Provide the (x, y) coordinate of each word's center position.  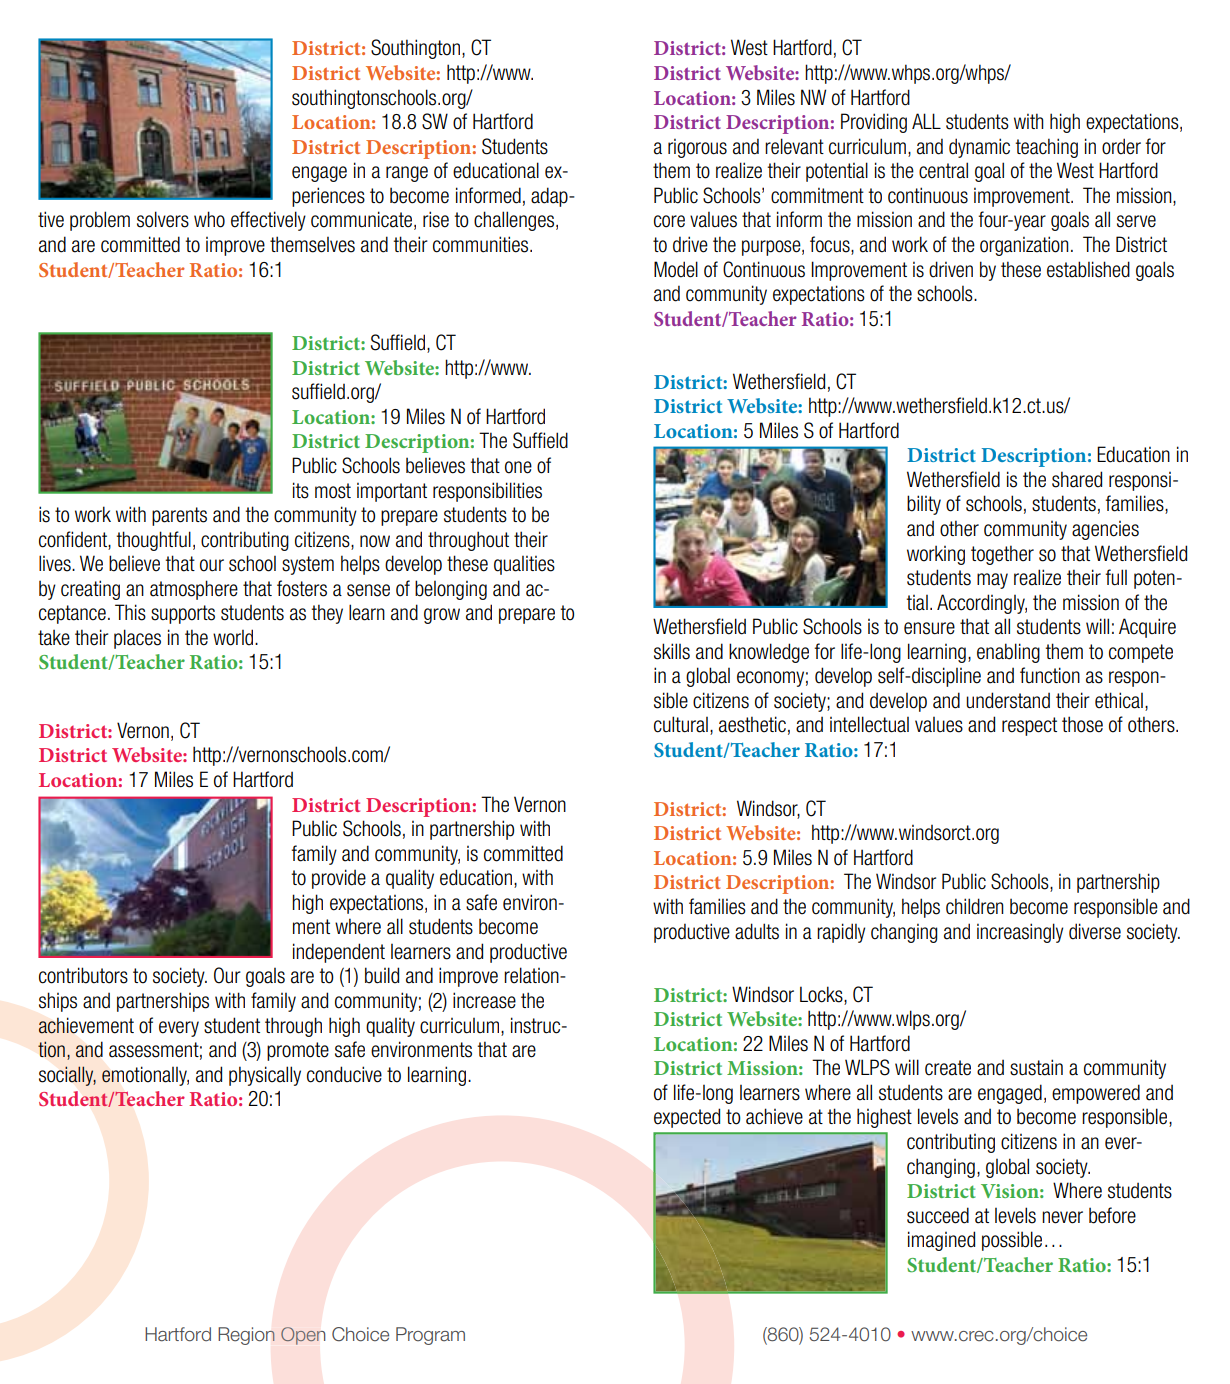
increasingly (1020, 933)
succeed (938, 1215)
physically (265, 1076)
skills (672, 651)
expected (687, 1118)
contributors (83, 975)
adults (757, 931)
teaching (1046, 148)
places (137, 639)
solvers (163, 219)
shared (1077, 479)
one (518, 467)
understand (1008, 700)
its (301, 490)
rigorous (697, 148)
